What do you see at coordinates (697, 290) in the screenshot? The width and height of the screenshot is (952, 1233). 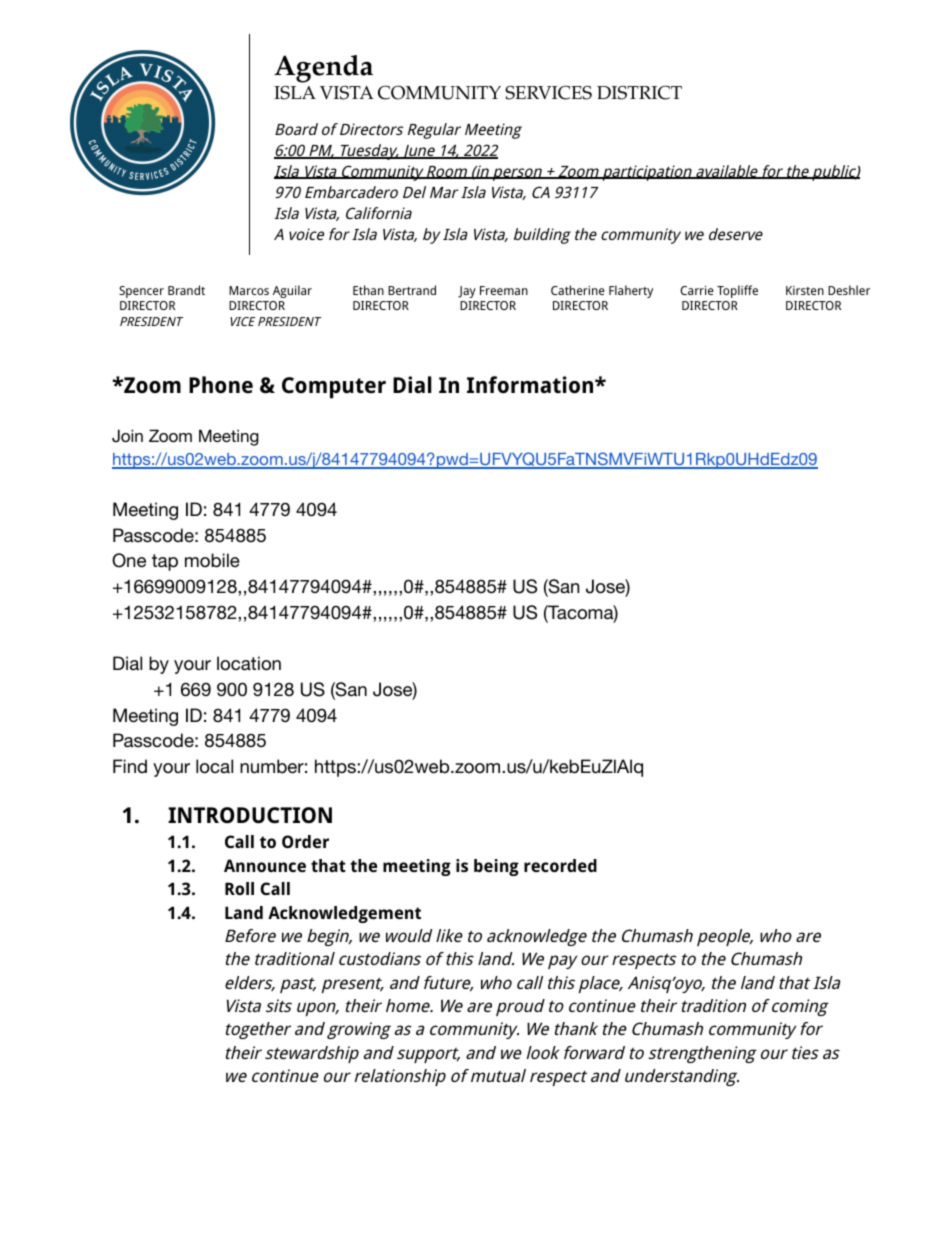 I see `Carrie` at bounding box center [697, 290].
